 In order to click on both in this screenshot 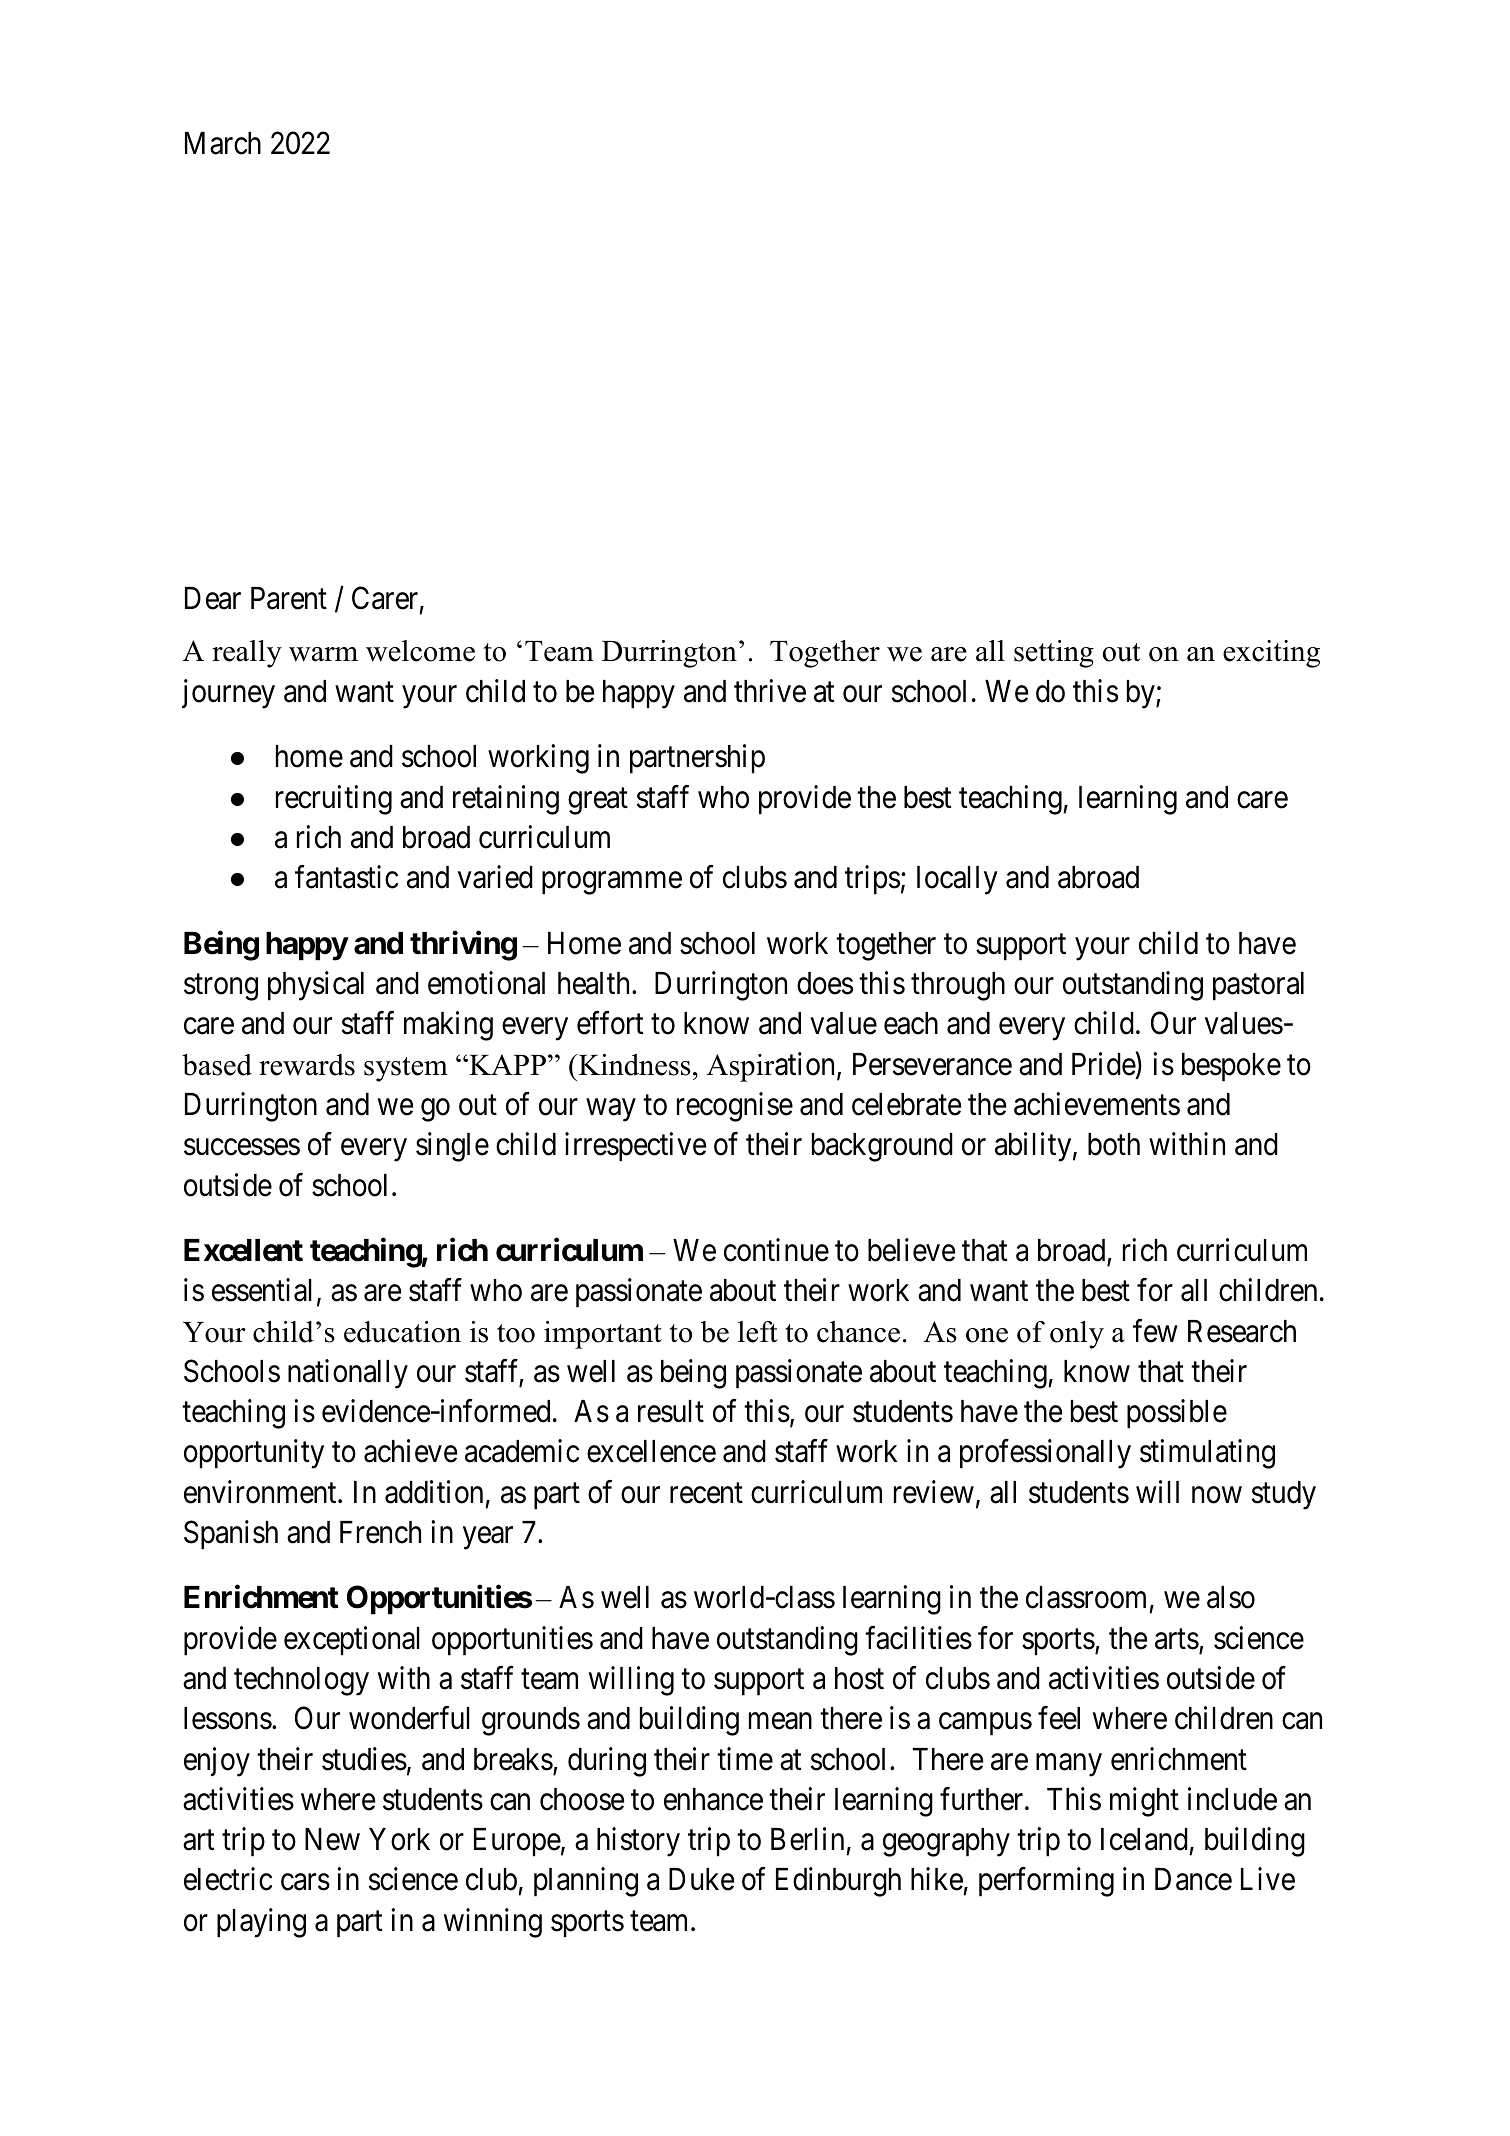, I will do `click(1114, 1144)`.
